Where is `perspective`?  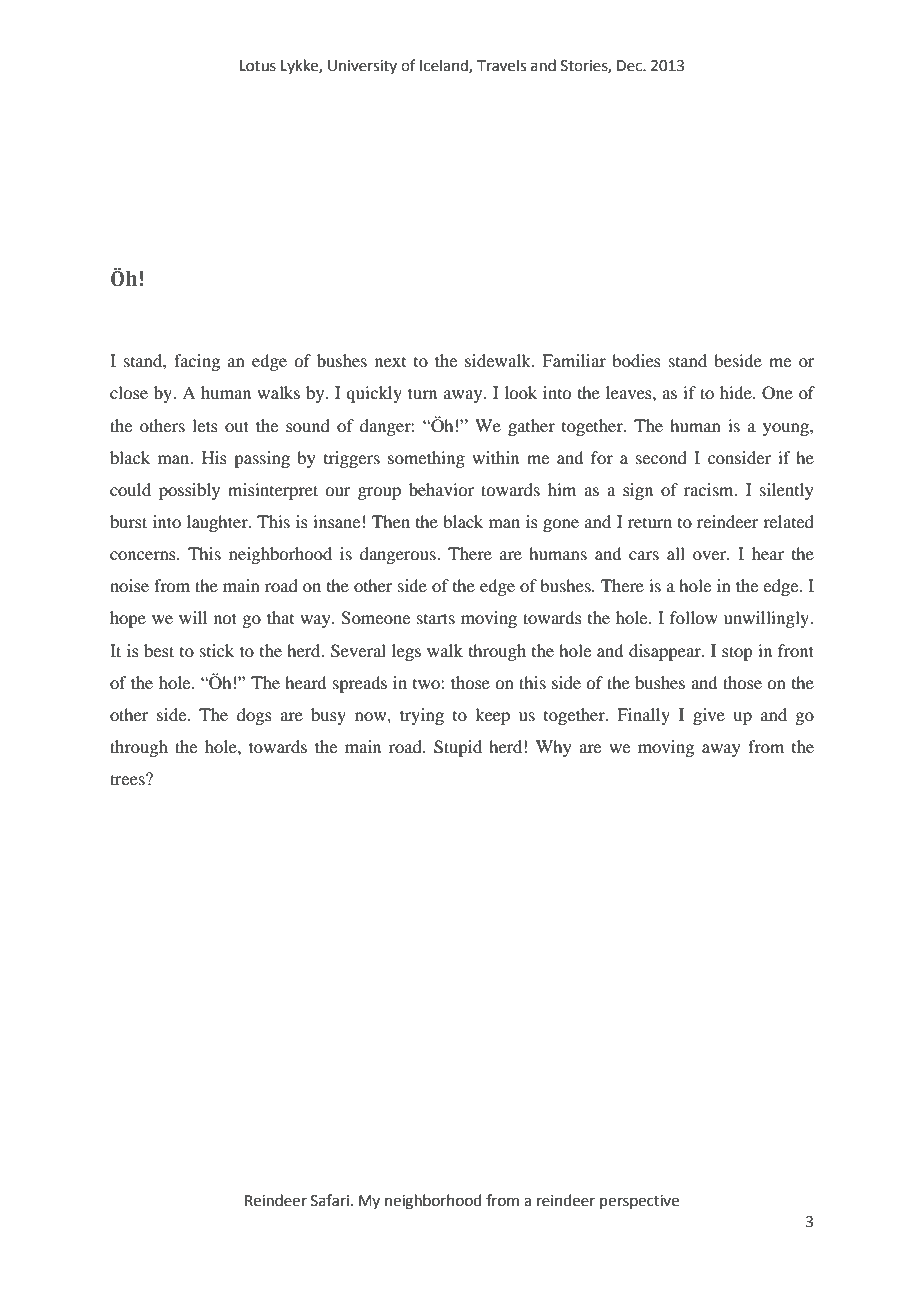 perspective is located at coordinates (639, 1202).
